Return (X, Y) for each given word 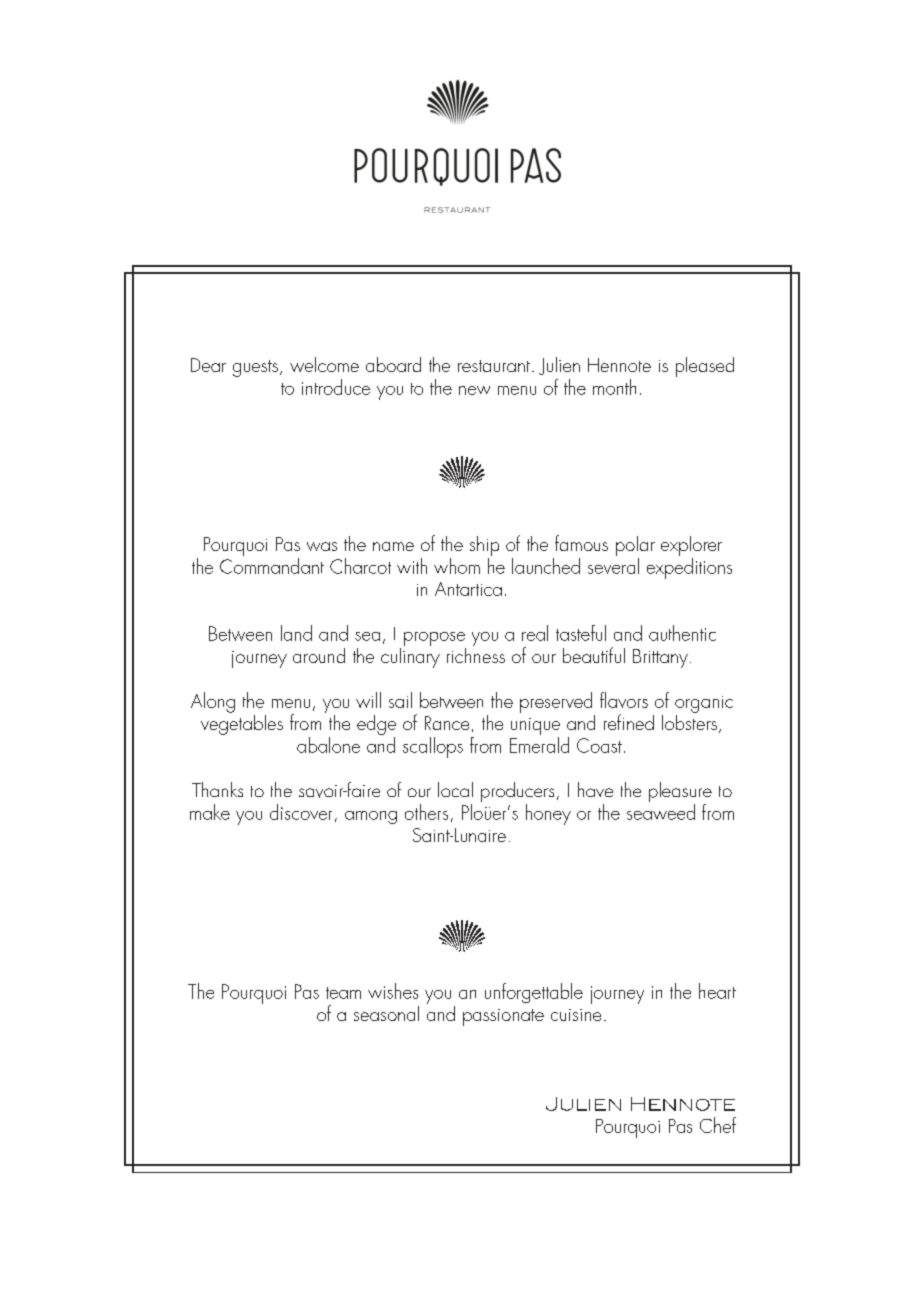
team (343, 993)
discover (301, 812)
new (474, 390)
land (296, 633)
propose (434, 639)
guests (255, 368)
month (614, 387)
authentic (682, 633)
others (426, 812)
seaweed (661, 812)
